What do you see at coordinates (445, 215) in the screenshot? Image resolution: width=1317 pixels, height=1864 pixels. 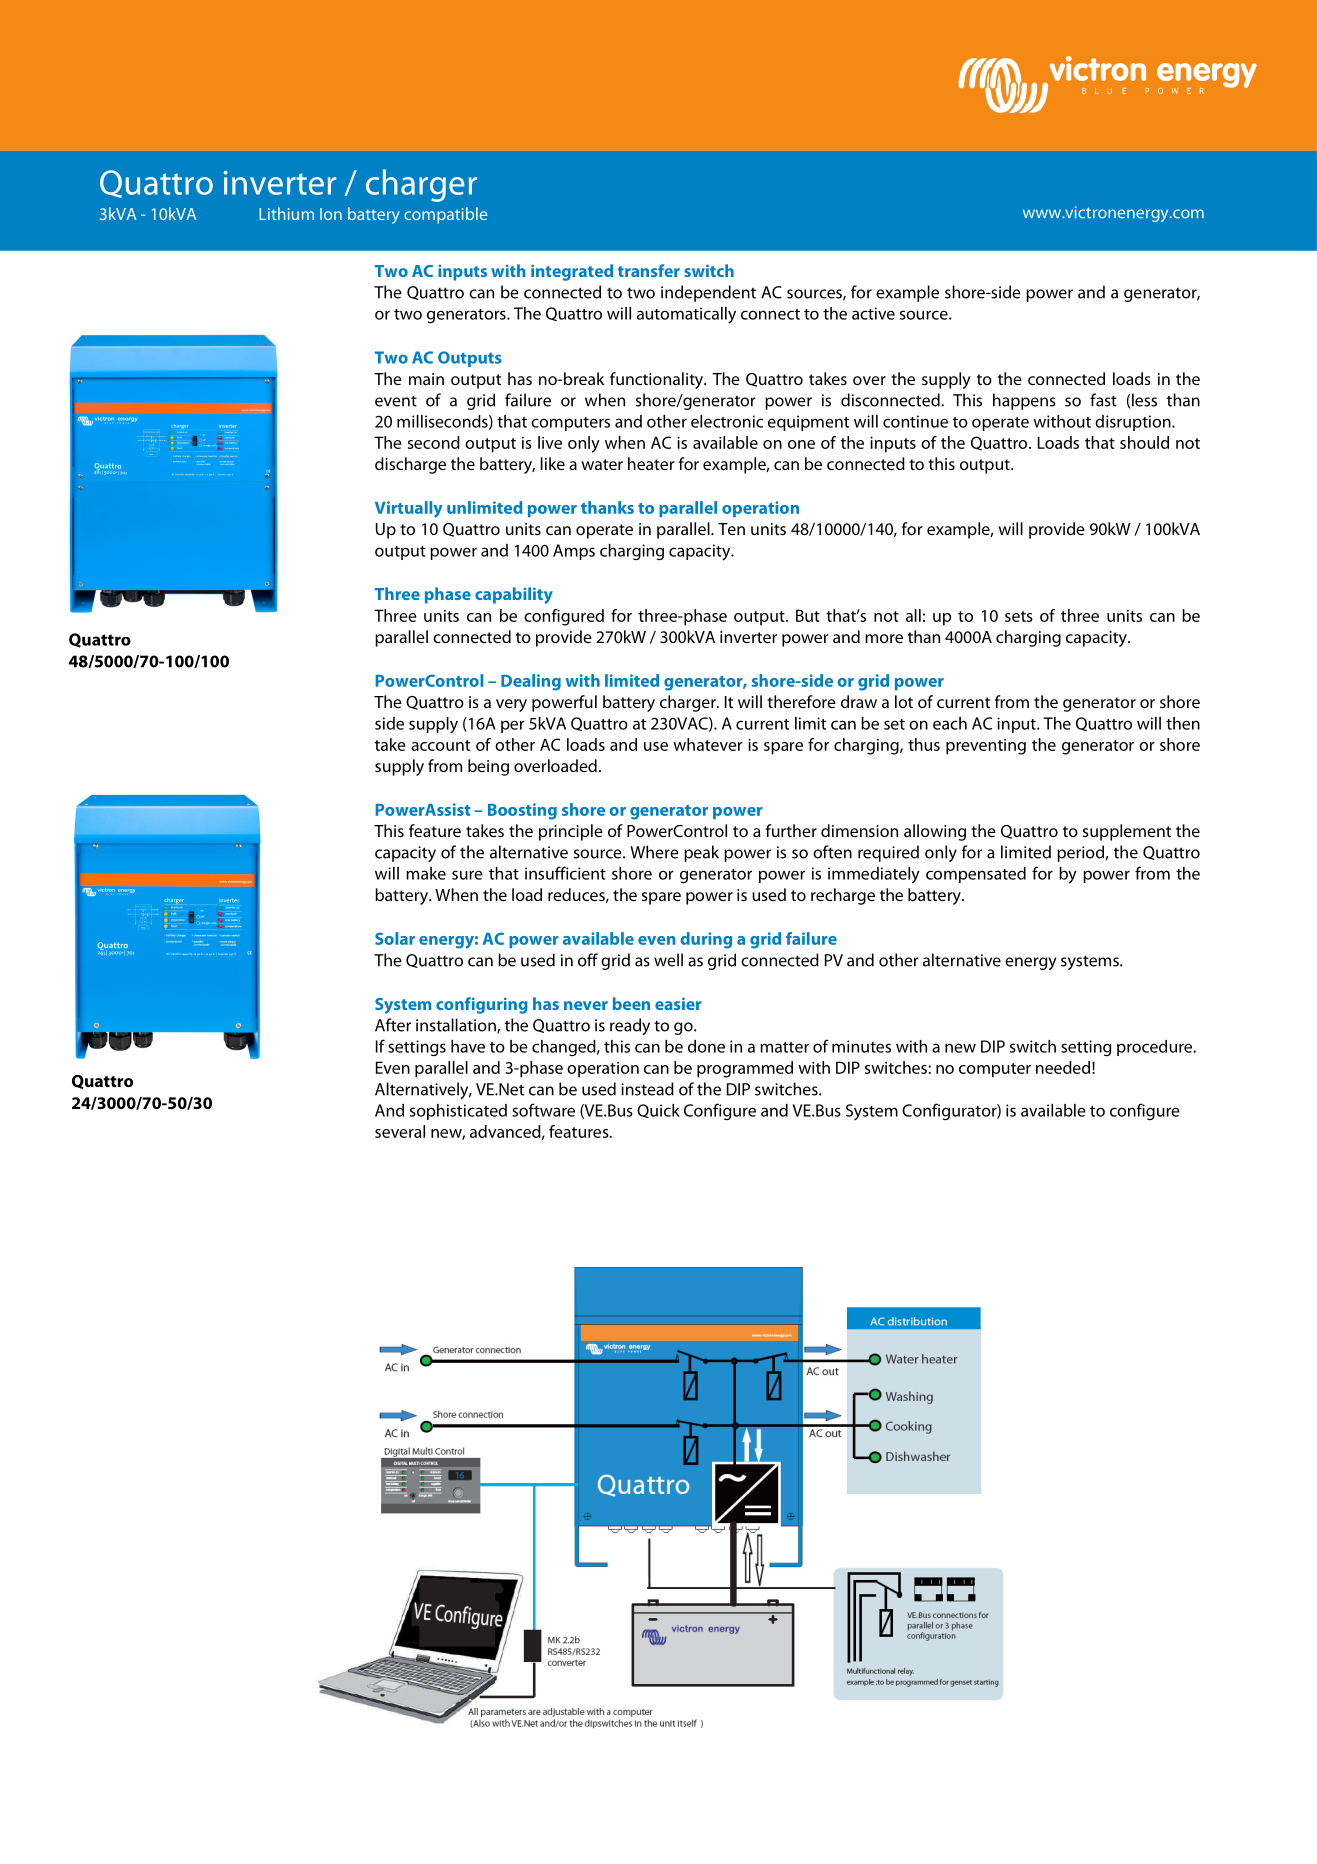 I see `compatible` at bounding box center [445, 215].
